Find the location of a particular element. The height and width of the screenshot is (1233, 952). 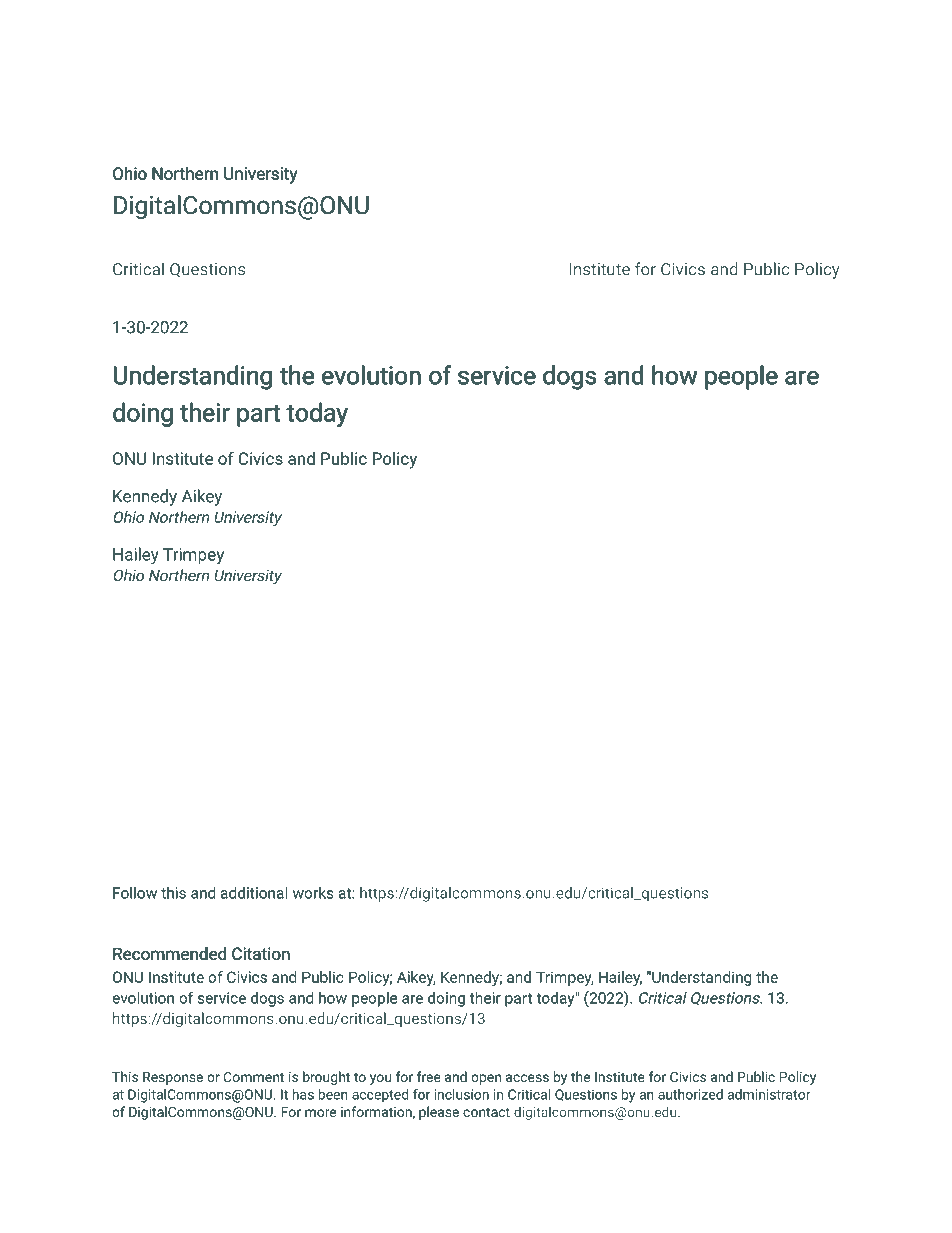

administrator is located at coordinates (769, 1094).
